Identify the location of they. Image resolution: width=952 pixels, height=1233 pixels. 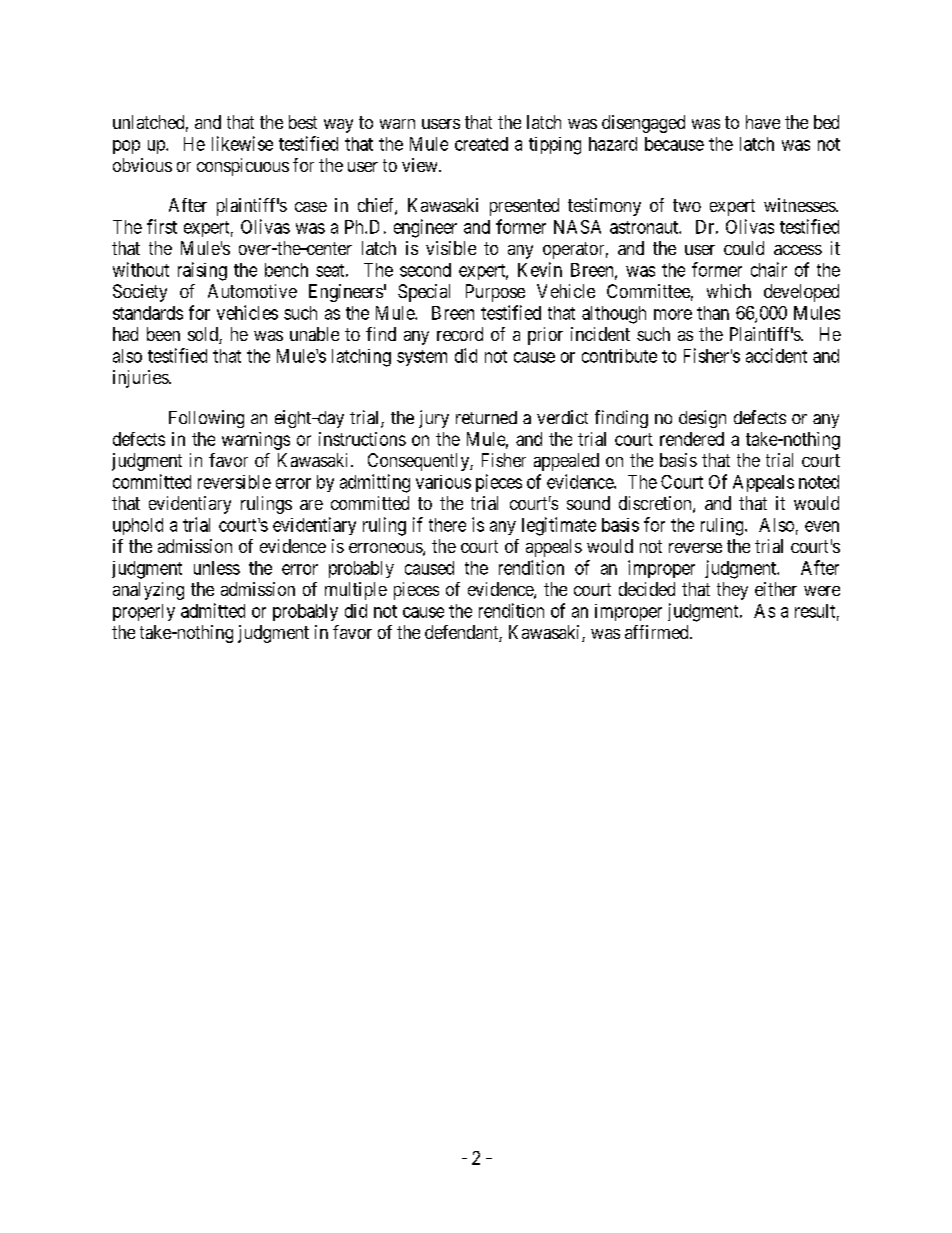
(732, 591).
